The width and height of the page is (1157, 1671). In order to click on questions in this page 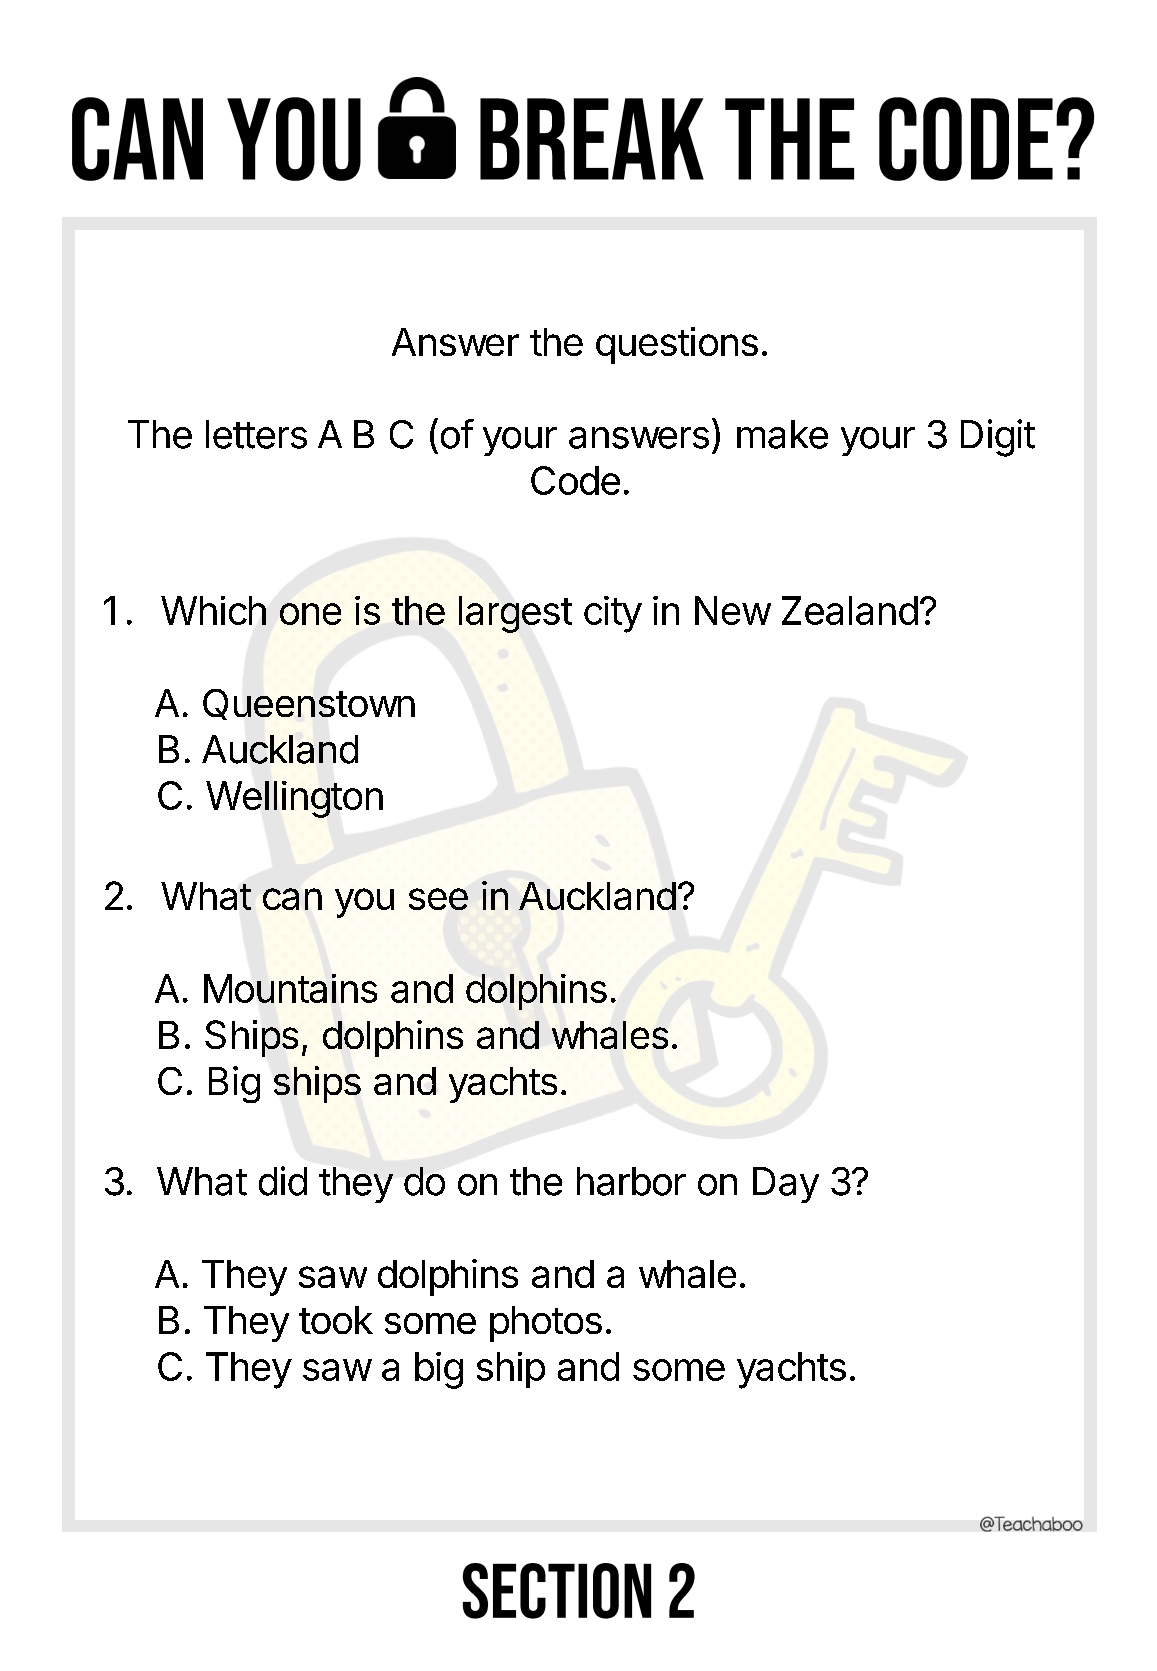, I will do `click(677, 345)`.
